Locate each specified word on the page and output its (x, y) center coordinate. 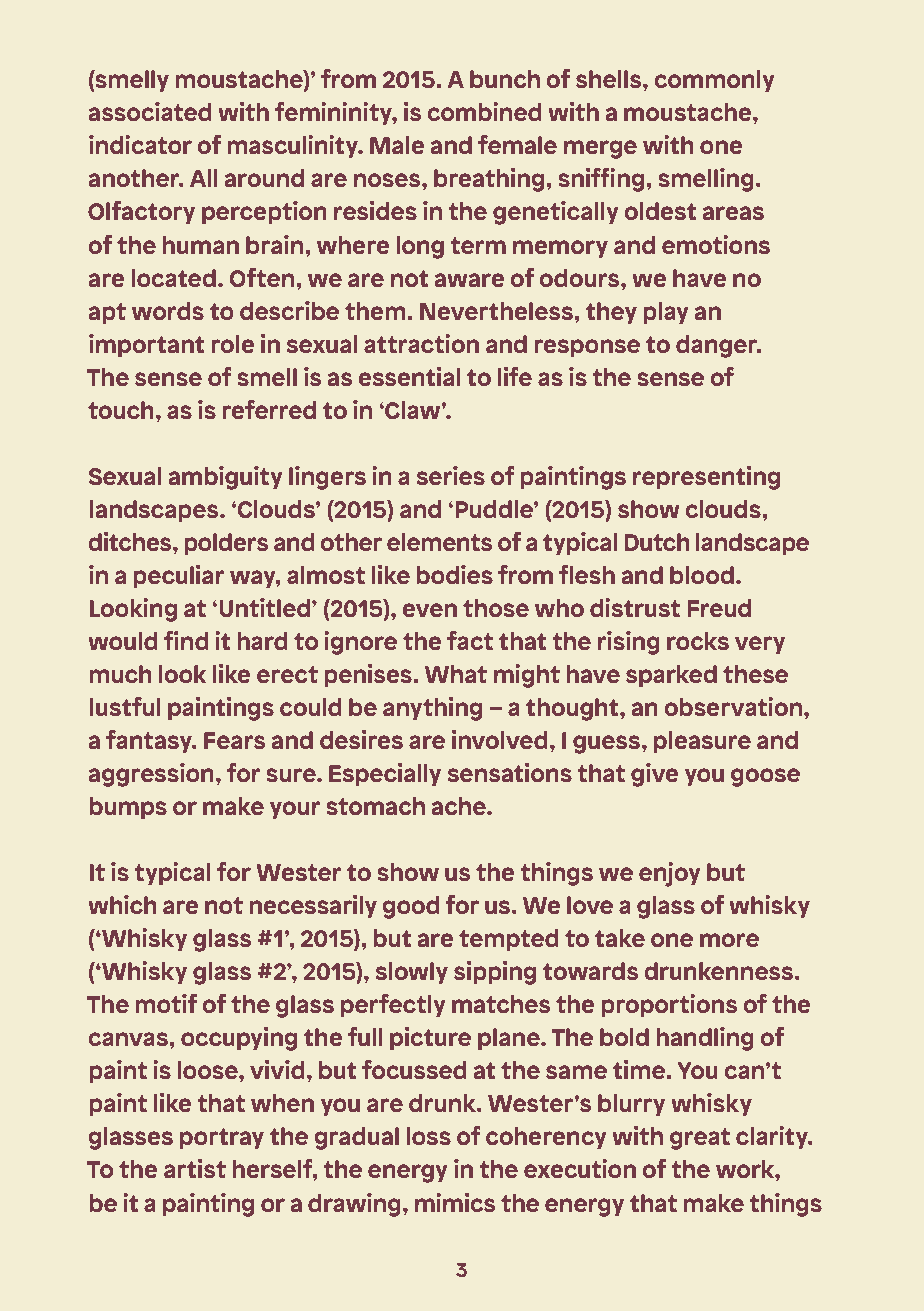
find (186, 640)
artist (195, 1168)
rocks (698, 641)
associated (150, 111)
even (429, 610)
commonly (714, 81)
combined (484, 111)
